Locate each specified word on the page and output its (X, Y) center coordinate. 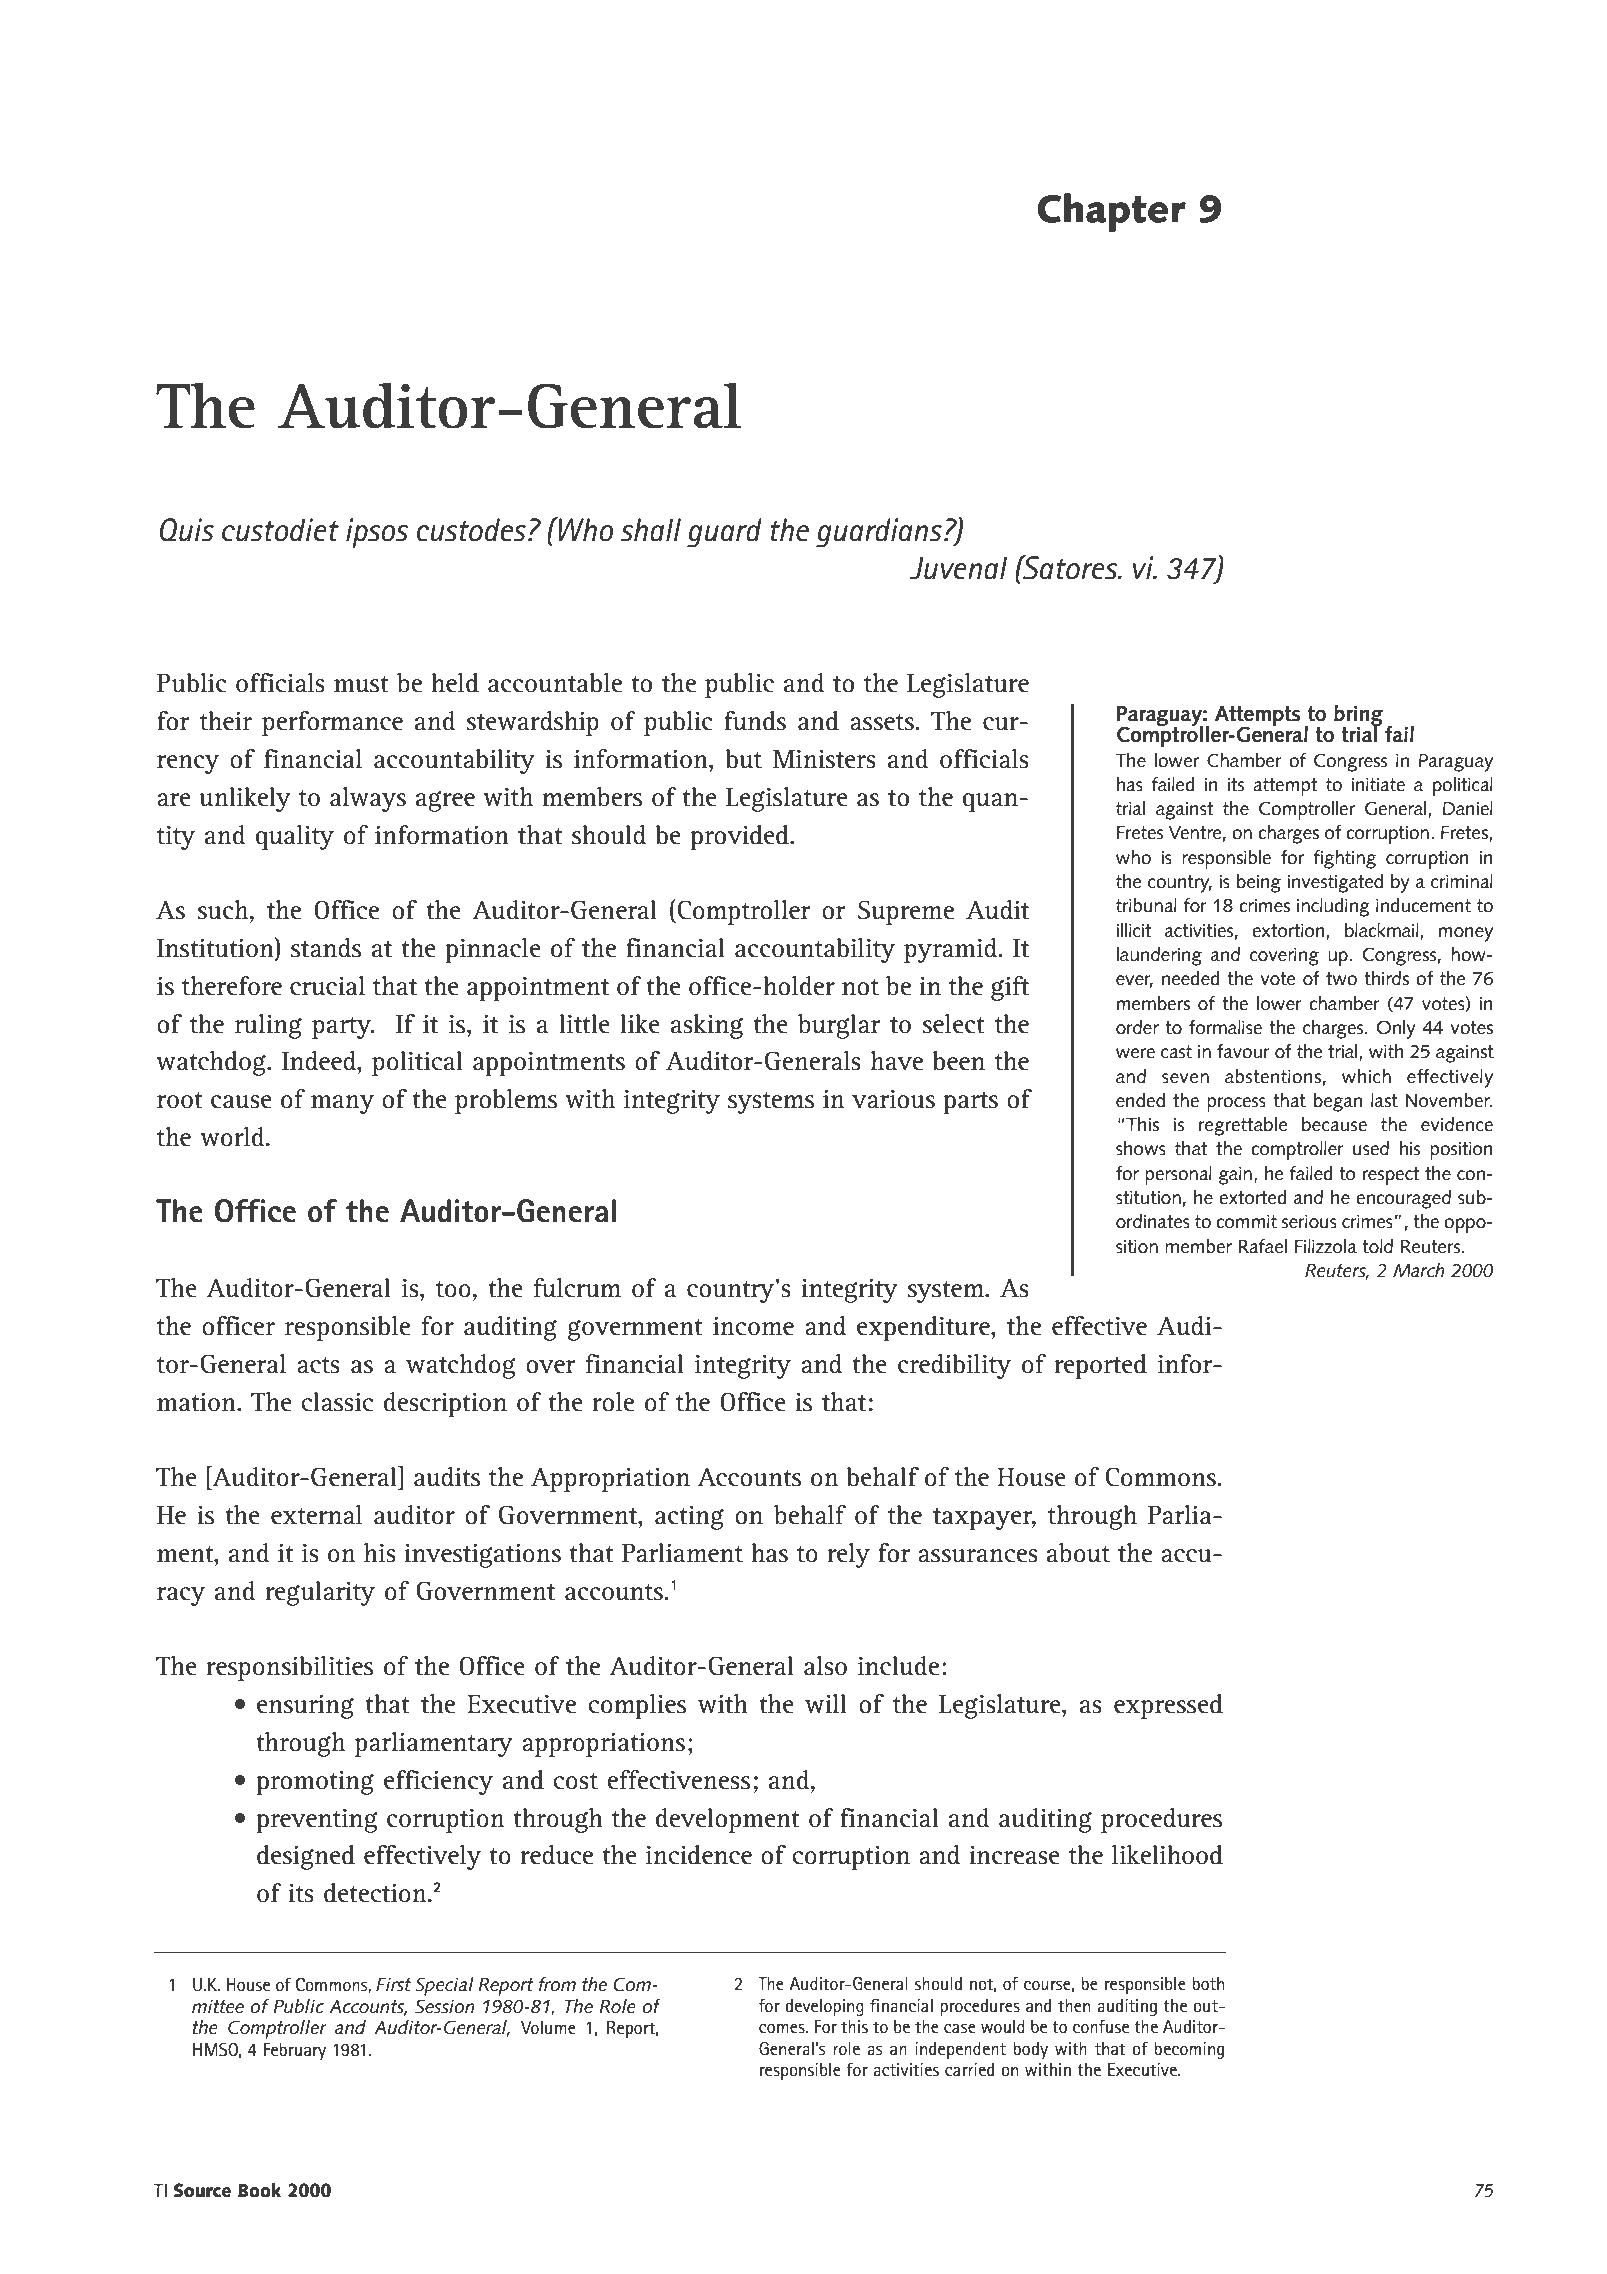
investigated (1335, 883)
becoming (1189, 2050)
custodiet (280, 530)
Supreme (906, 912)
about (1078, 1553)
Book (259, 2190)
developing (824, 2007)
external (316, 1515)
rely (848, 1555)
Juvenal (958, 568)
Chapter (1112, 212)
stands (326, 948)
